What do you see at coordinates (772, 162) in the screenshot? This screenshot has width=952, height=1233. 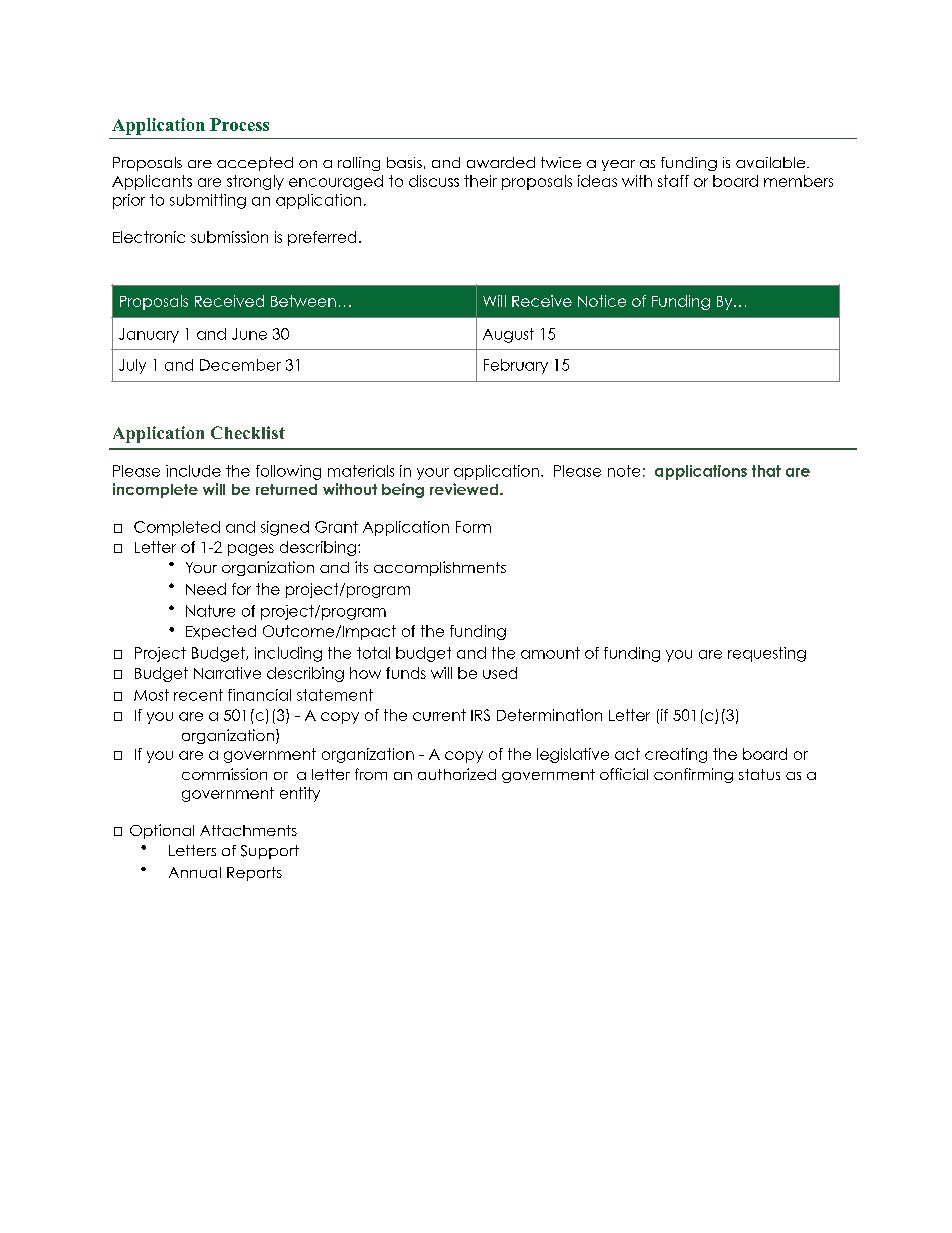 I see `available` at bounding box center [772, 162].
